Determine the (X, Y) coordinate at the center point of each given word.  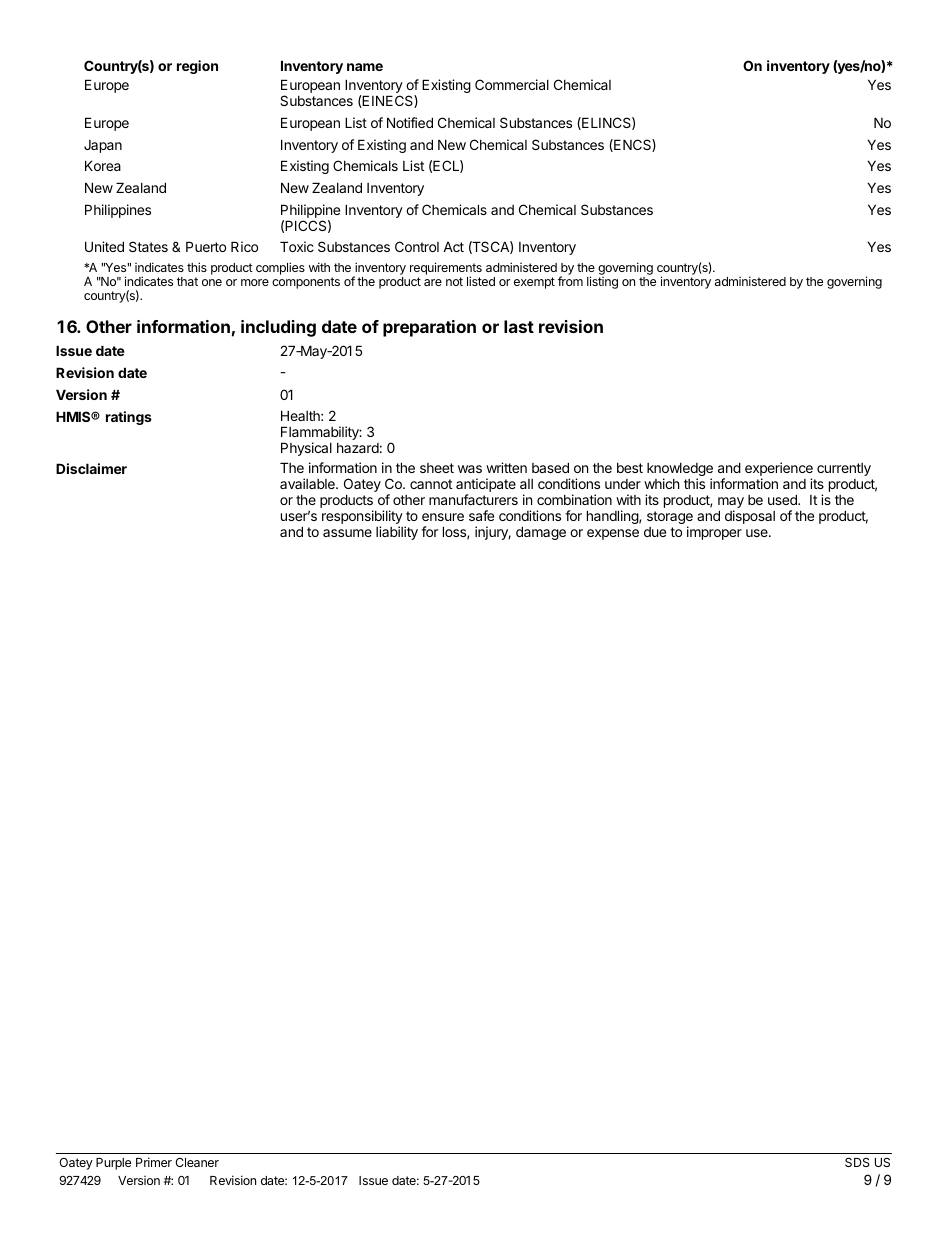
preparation (429, 328)
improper (714, 533)
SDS (857, 1162)
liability (397, 533)
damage (541, 533)
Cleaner (197, 1162)
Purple (113, 1164)
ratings (129, 418)
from (570, 281)
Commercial (512, 84)
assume (347, 533)
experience (779, 470)
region (197, 67)
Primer (154, 1162)
